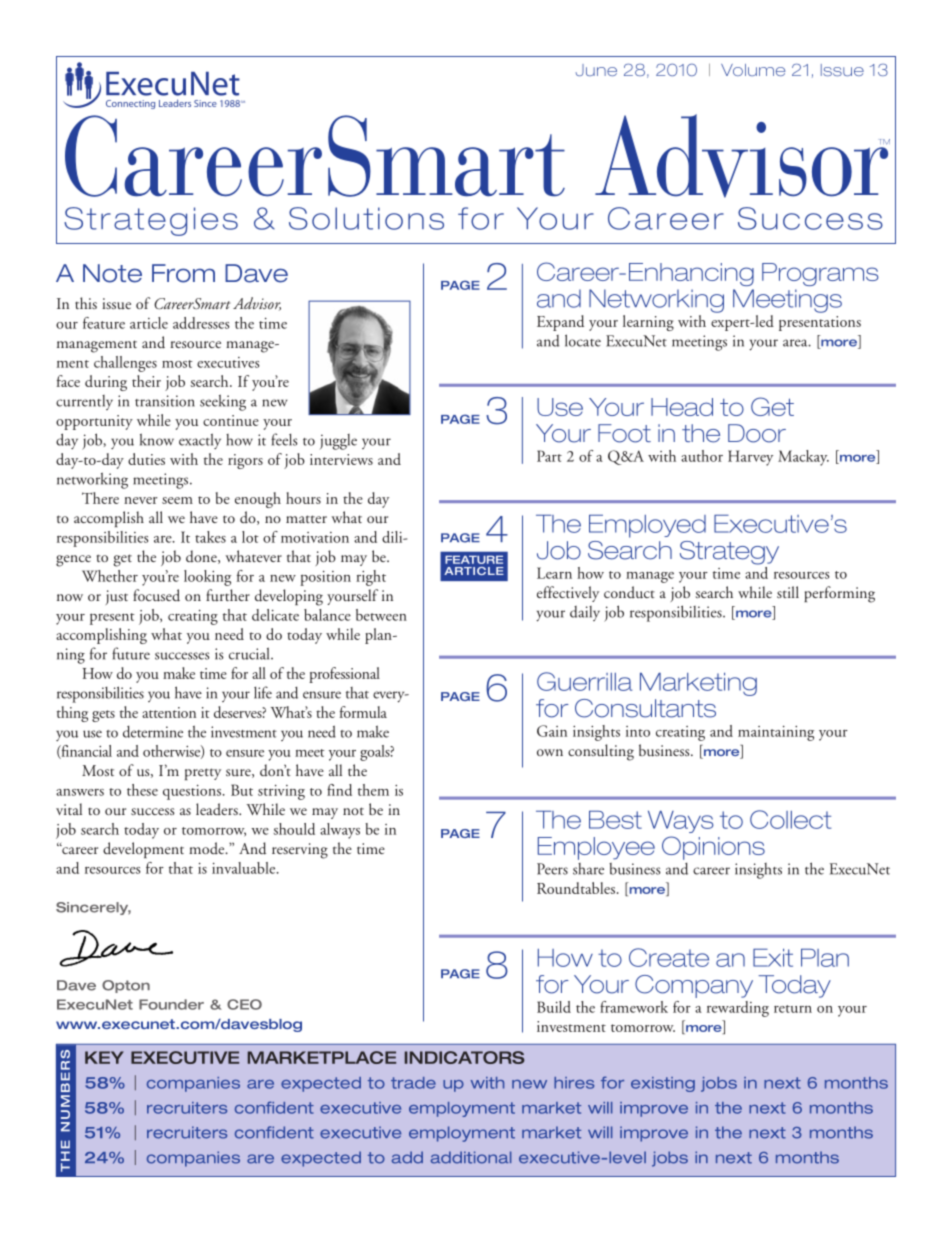 This screenshot has height=1233, width=952. Describe the element at coordinates (183, 273) in the screenshot. I see `From` at that location.
